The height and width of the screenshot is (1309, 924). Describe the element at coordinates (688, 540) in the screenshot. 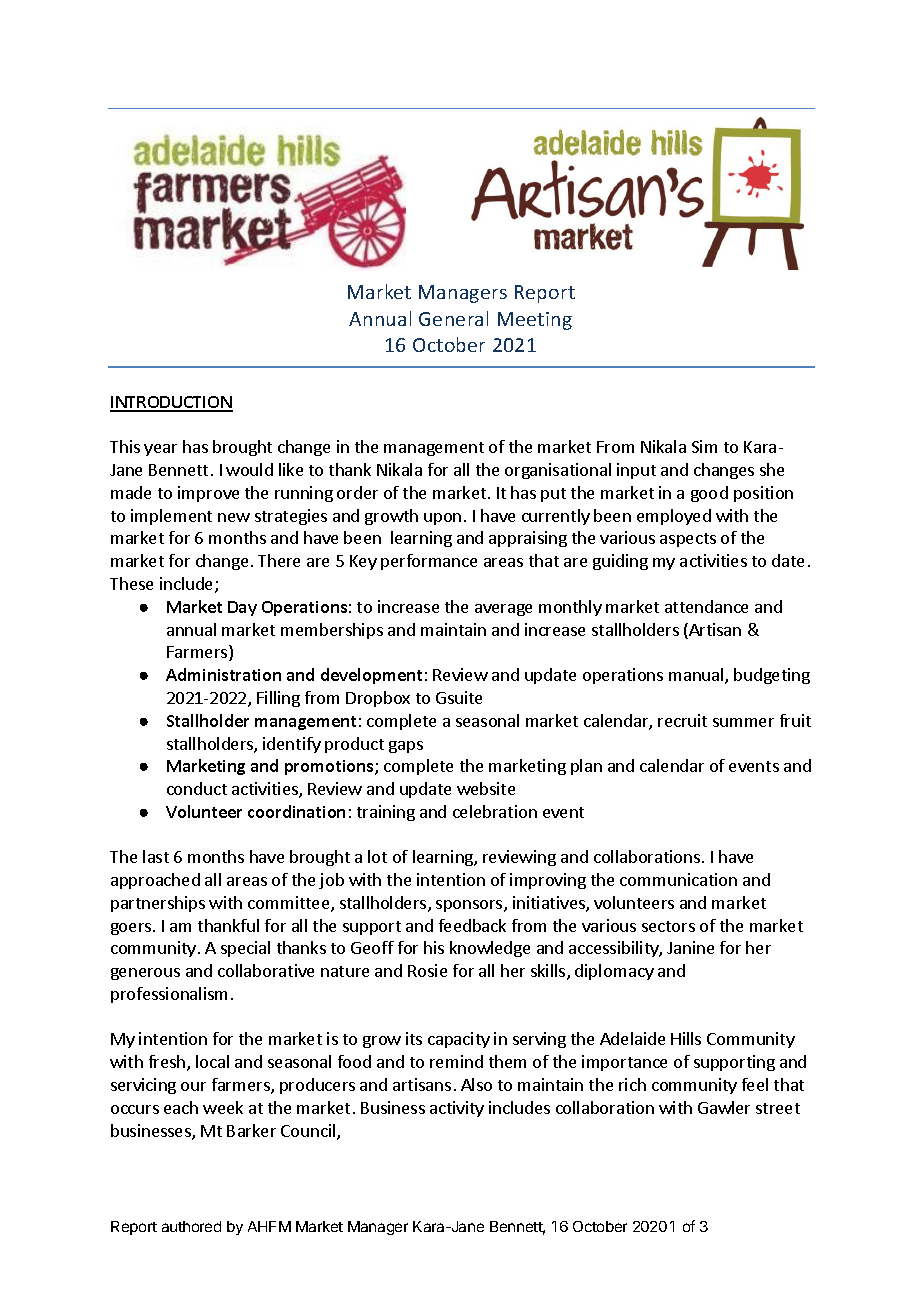

I see `aspects` at that location.
